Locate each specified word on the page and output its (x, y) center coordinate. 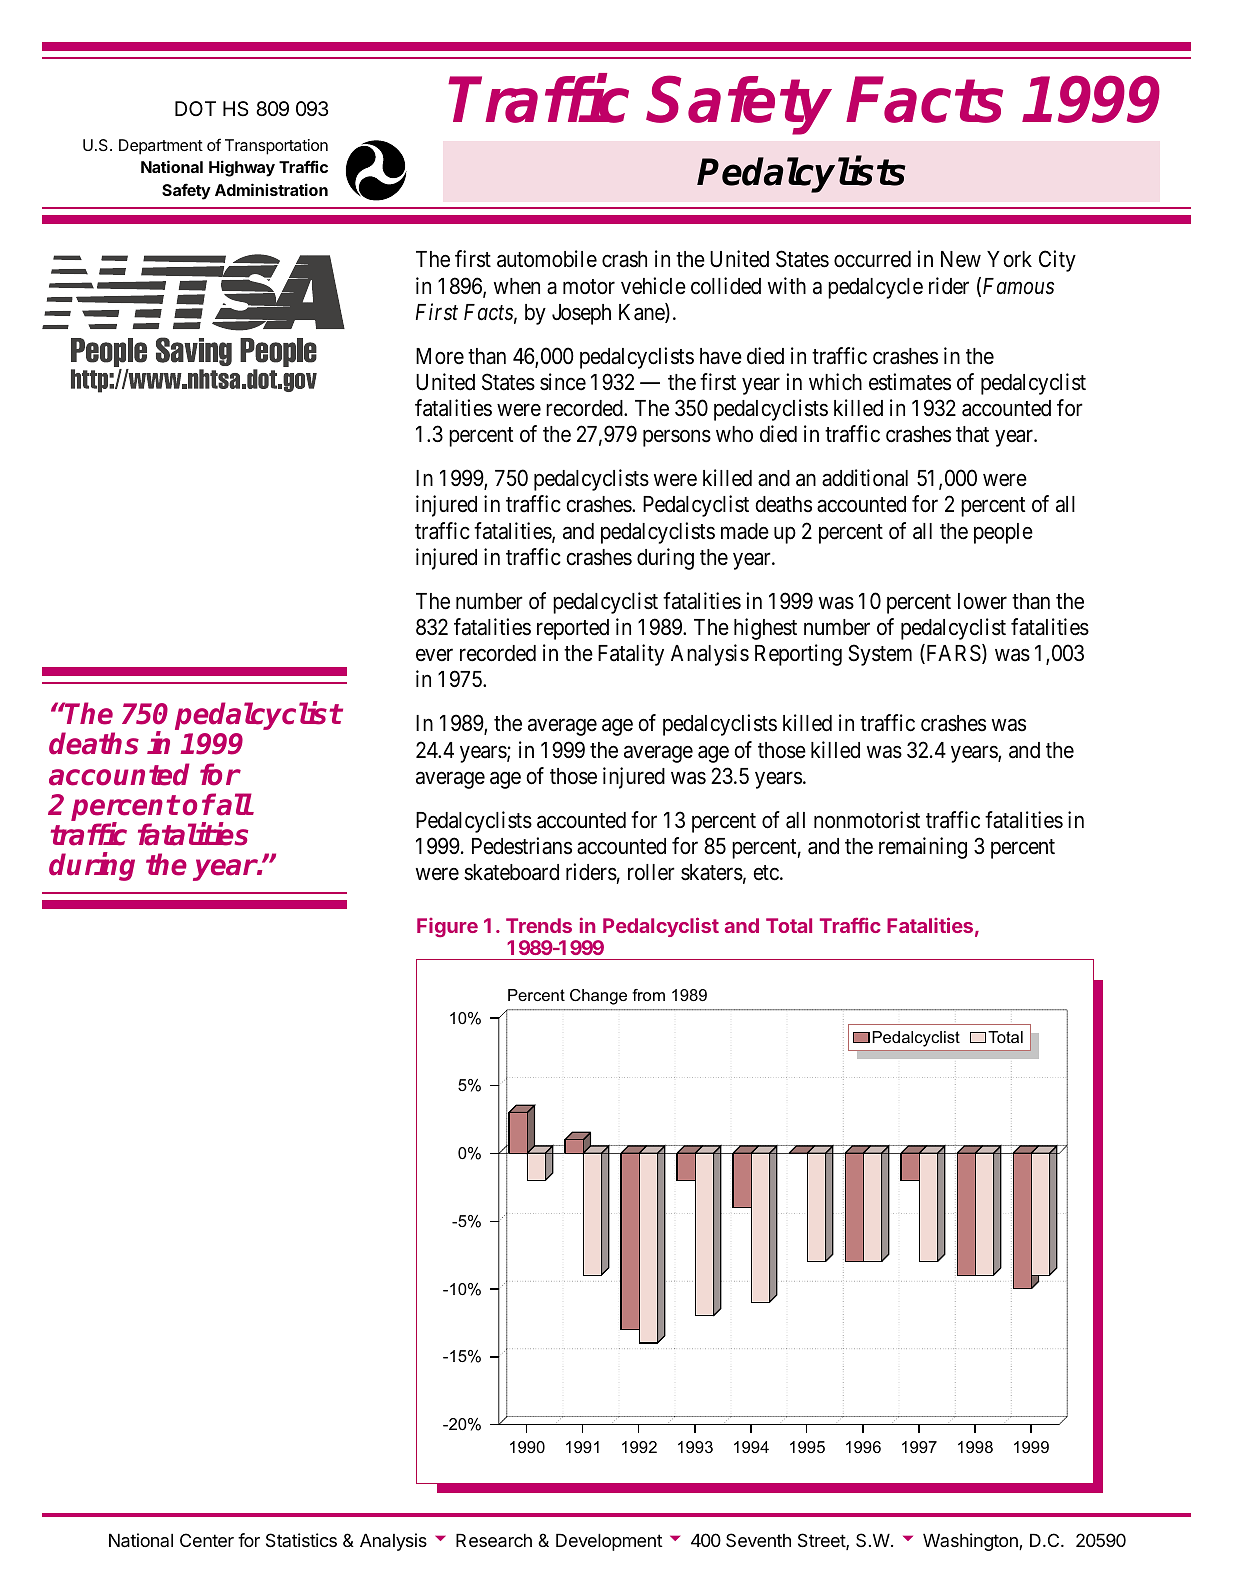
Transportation (276, 147)
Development (609, 1542)
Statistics (301, 1540)
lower (982, 601)
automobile (547, 259)
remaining (923, 848)
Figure (447, 927)
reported (573, 629)
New (961, 259)
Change (598, 997)
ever (434, 655)
